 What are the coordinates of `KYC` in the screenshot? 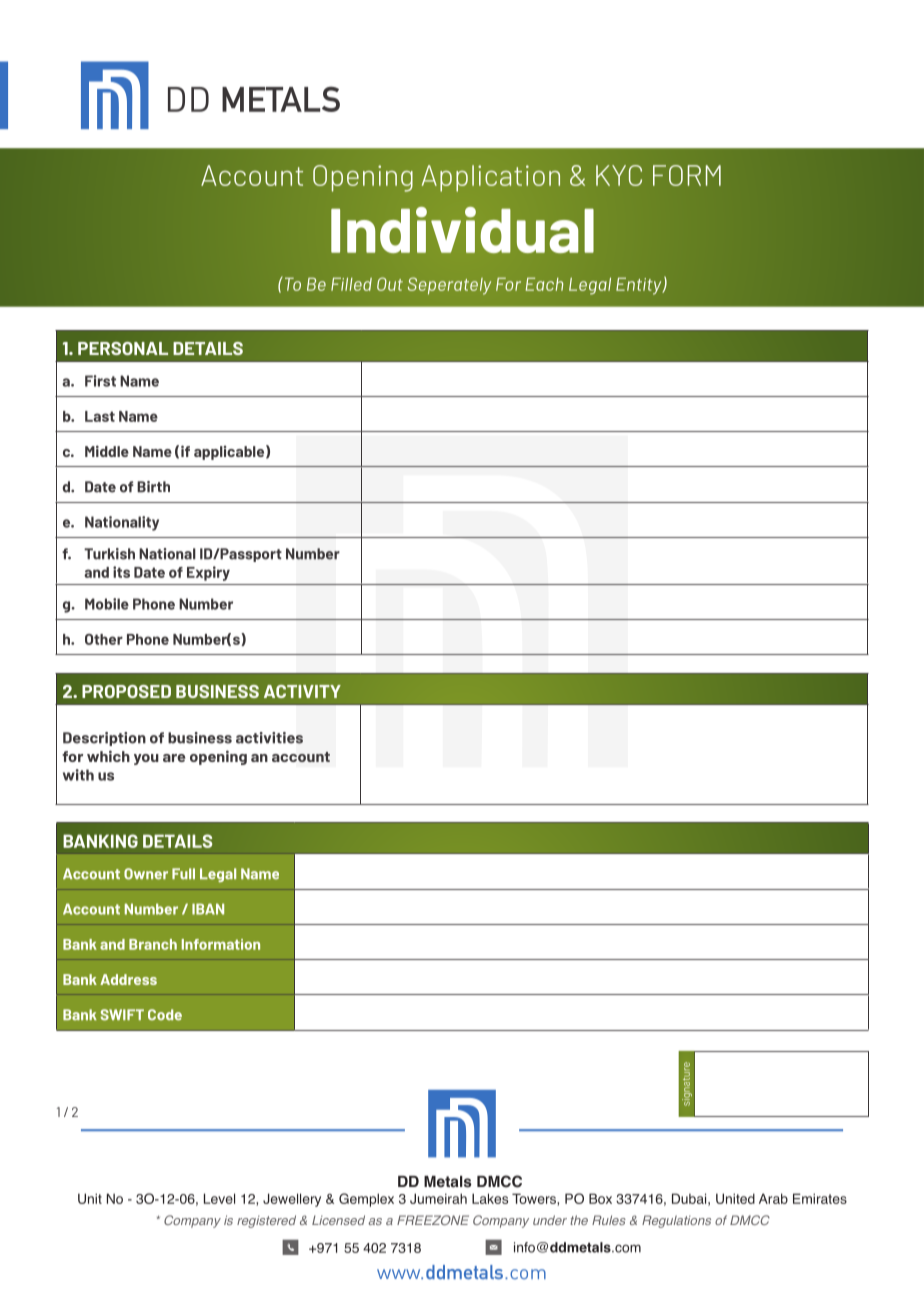 It's located at (619, 175).
